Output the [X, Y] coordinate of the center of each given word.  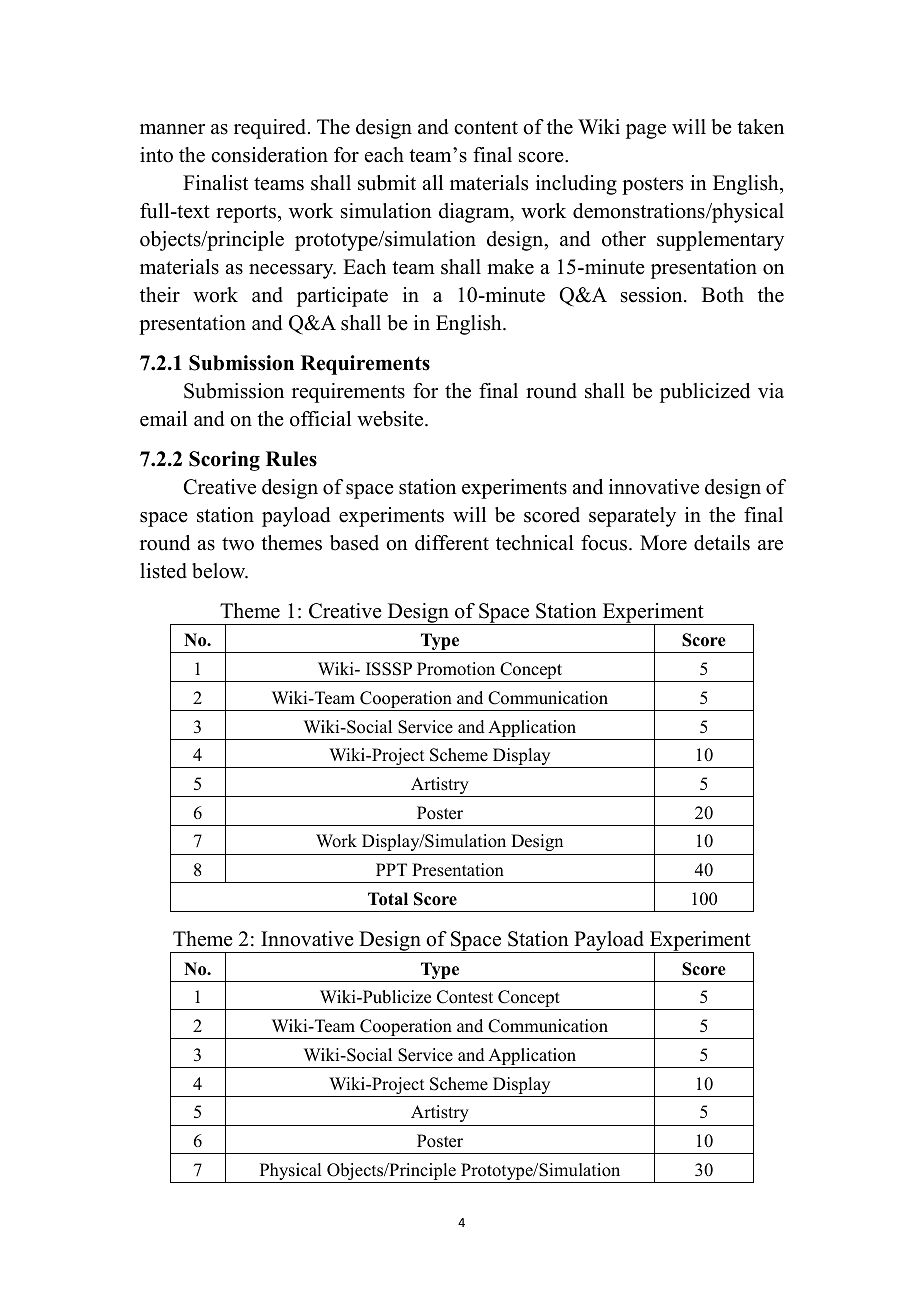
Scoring [224, 461]
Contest [465, 997]
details [722, 543]
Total [388, 899]
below [220, 571]
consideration [269, 155]
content [486, 128]
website [391, 419]
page [646, 131]
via [771, 390]
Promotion [456, 669]
